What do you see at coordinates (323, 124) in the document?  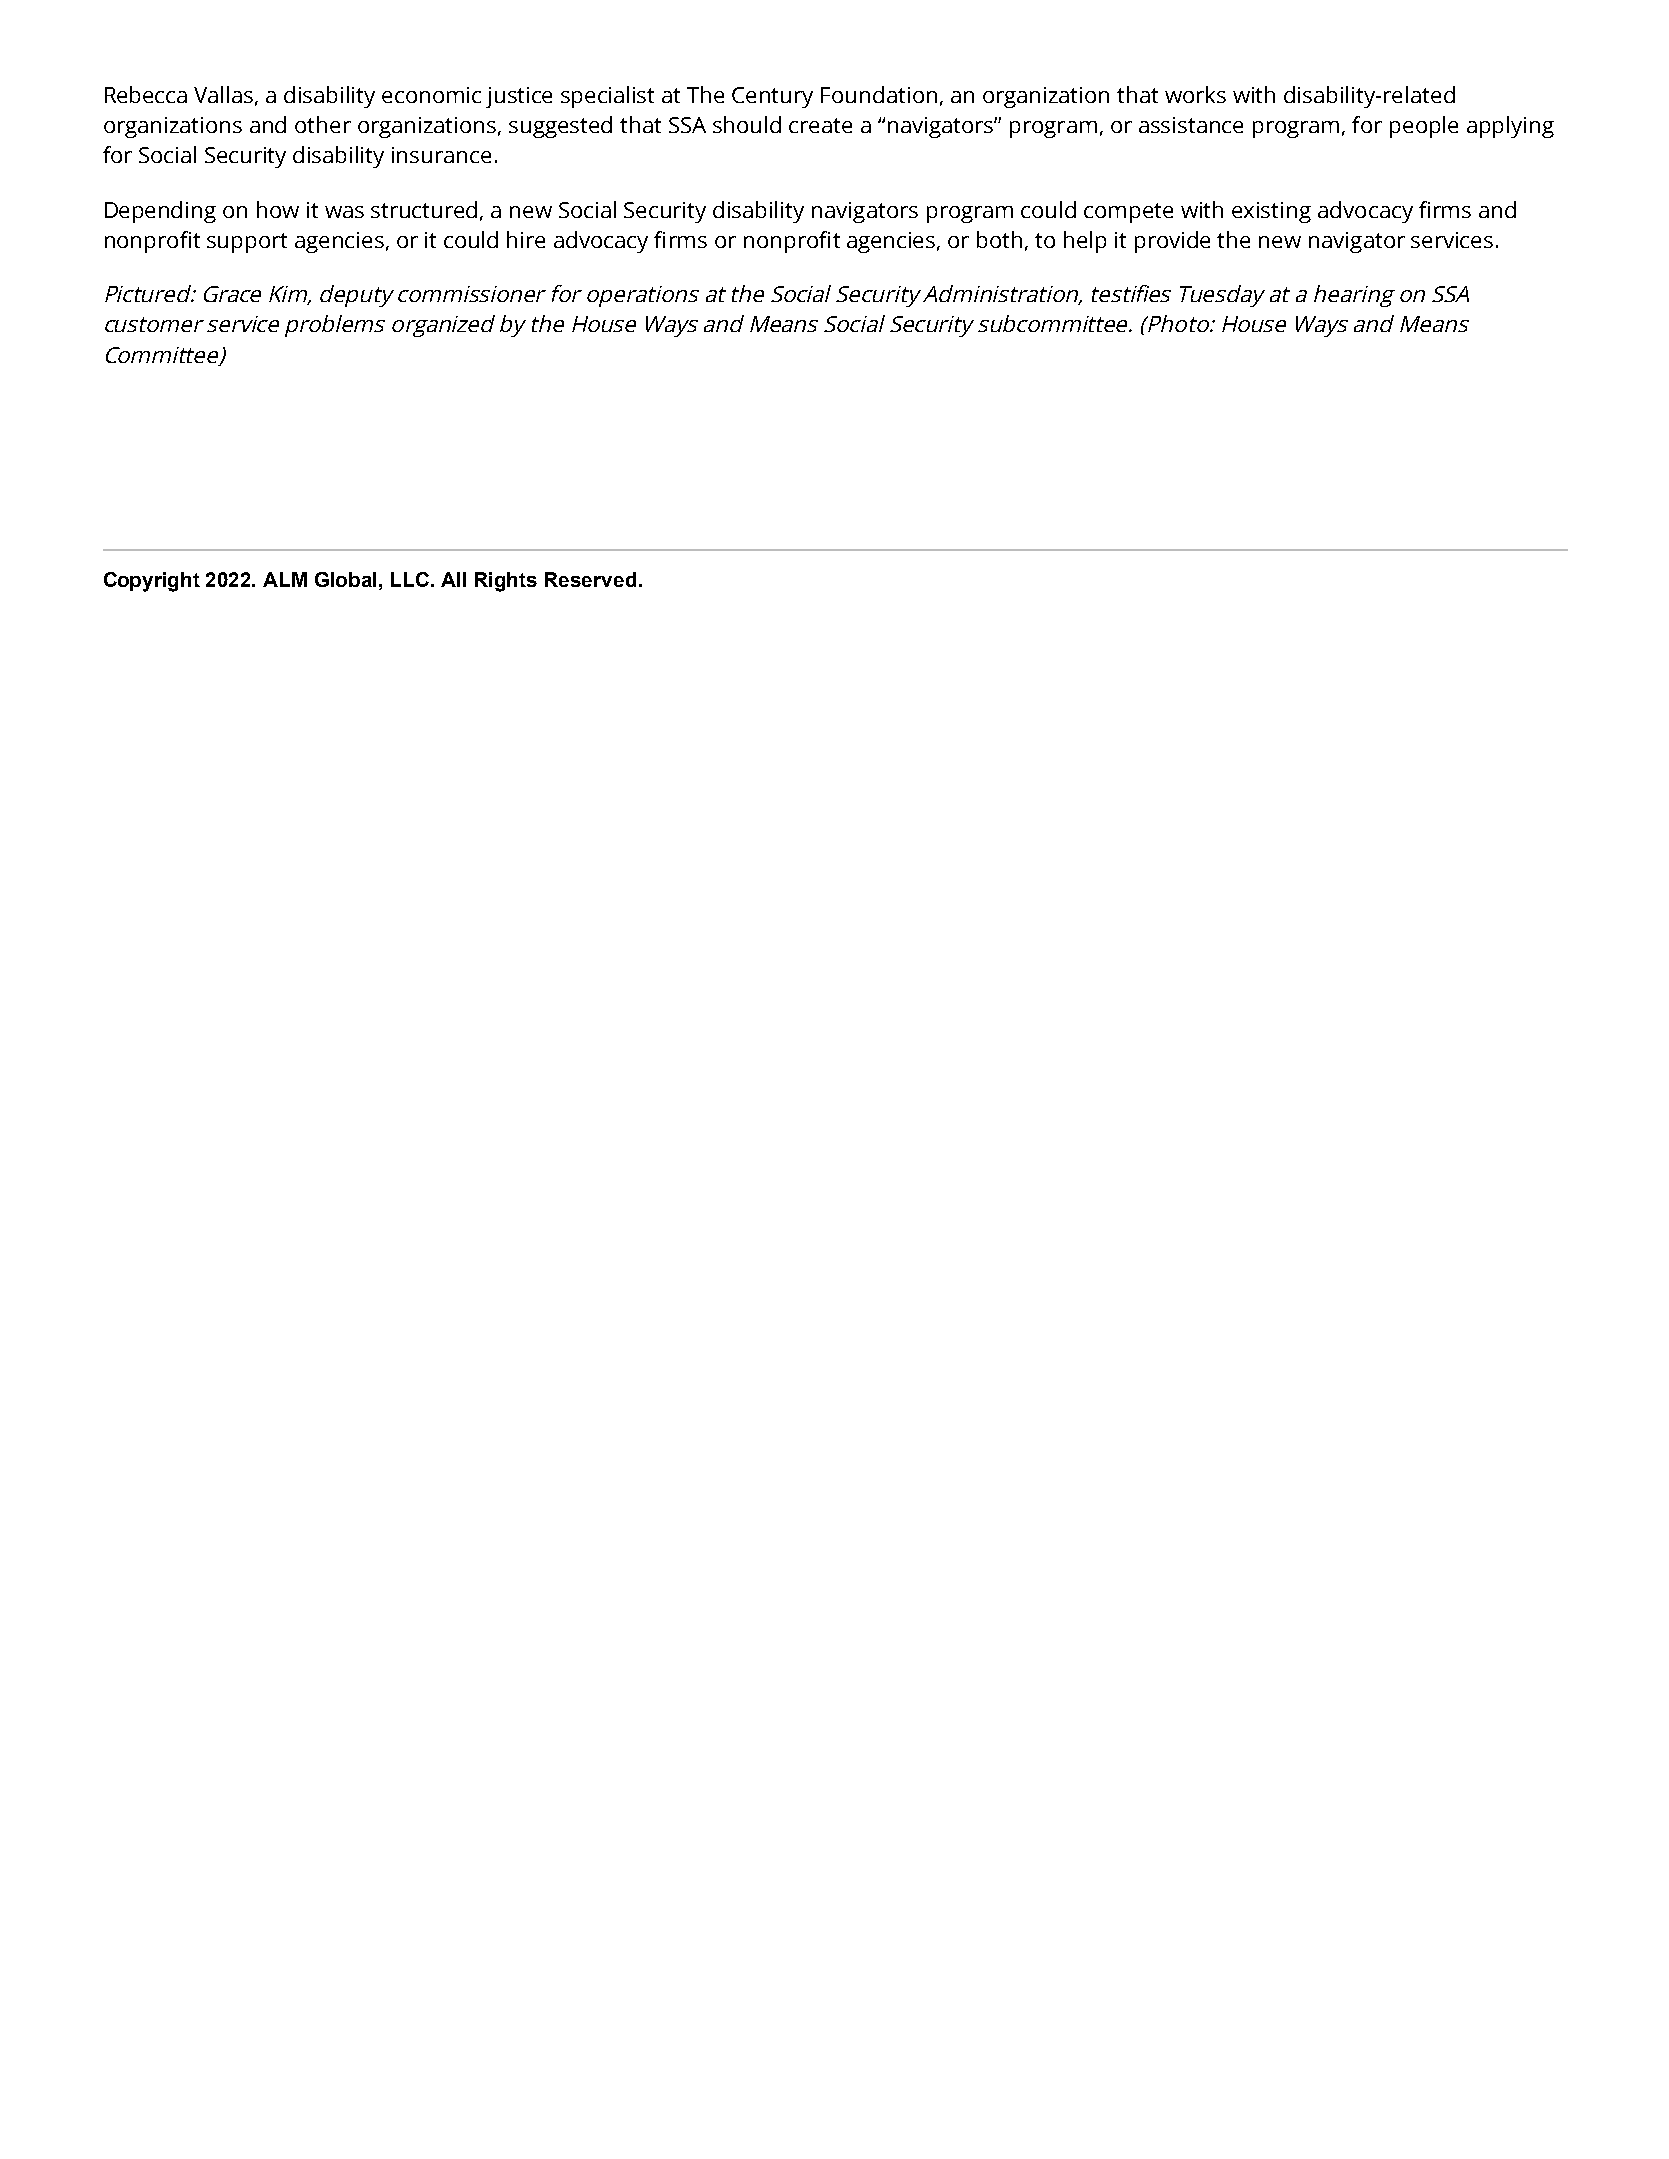 I see `other` at bounding box center [323, 124].
